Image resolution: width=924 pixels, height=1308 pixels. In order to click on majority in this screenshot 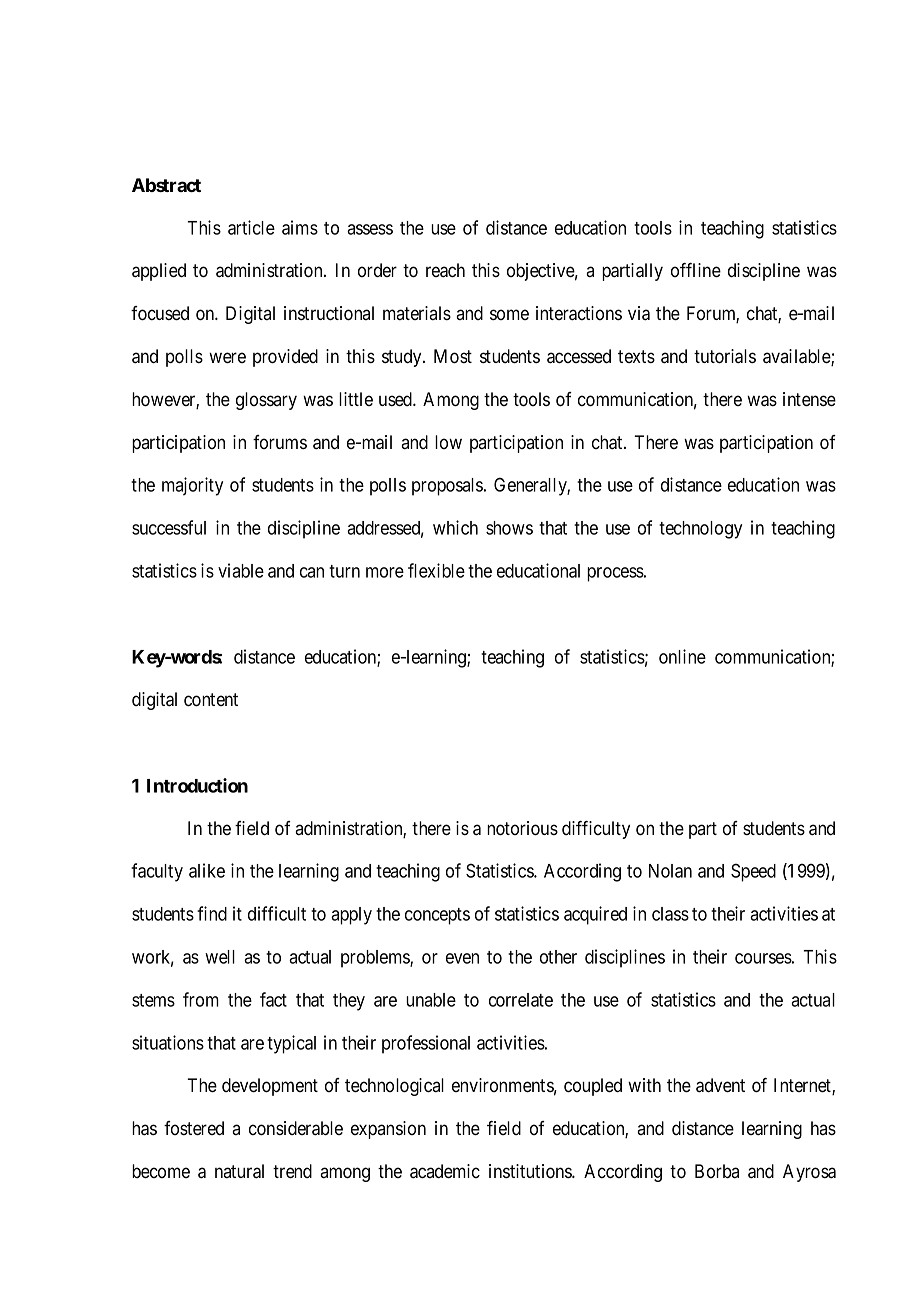, I will do `click(192, 486)`.
